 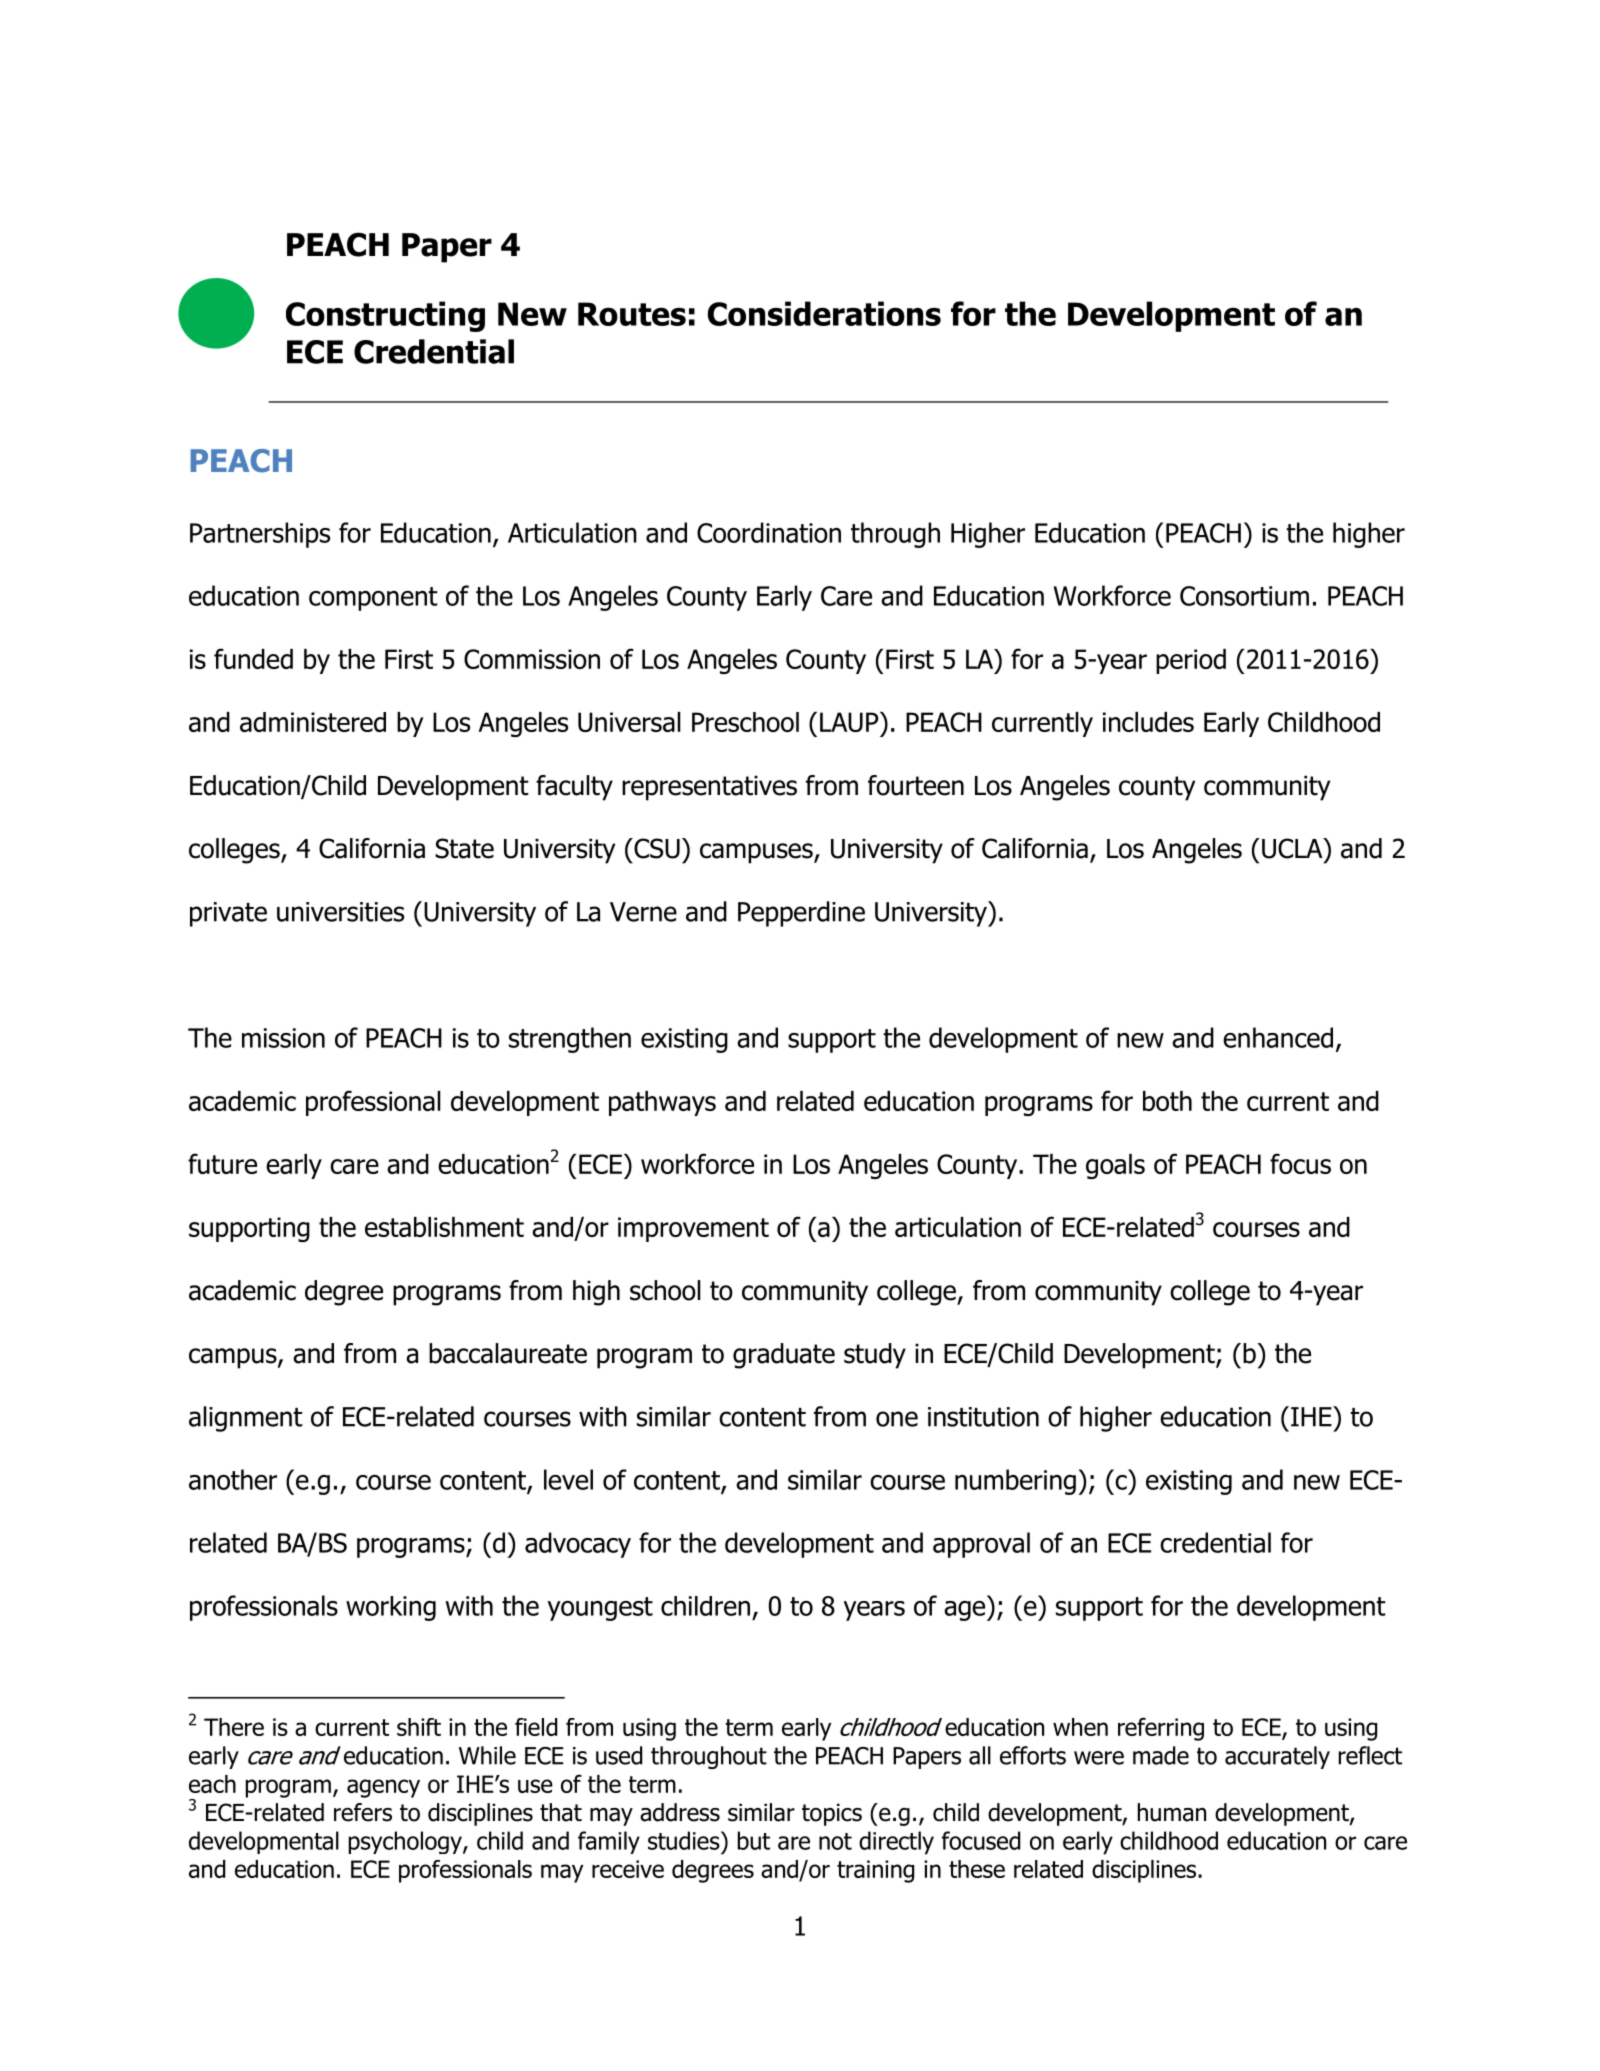 What do you see at coordinates (363, 1812) in the page?
I see `refers` at bounding box center [363, 1812].
